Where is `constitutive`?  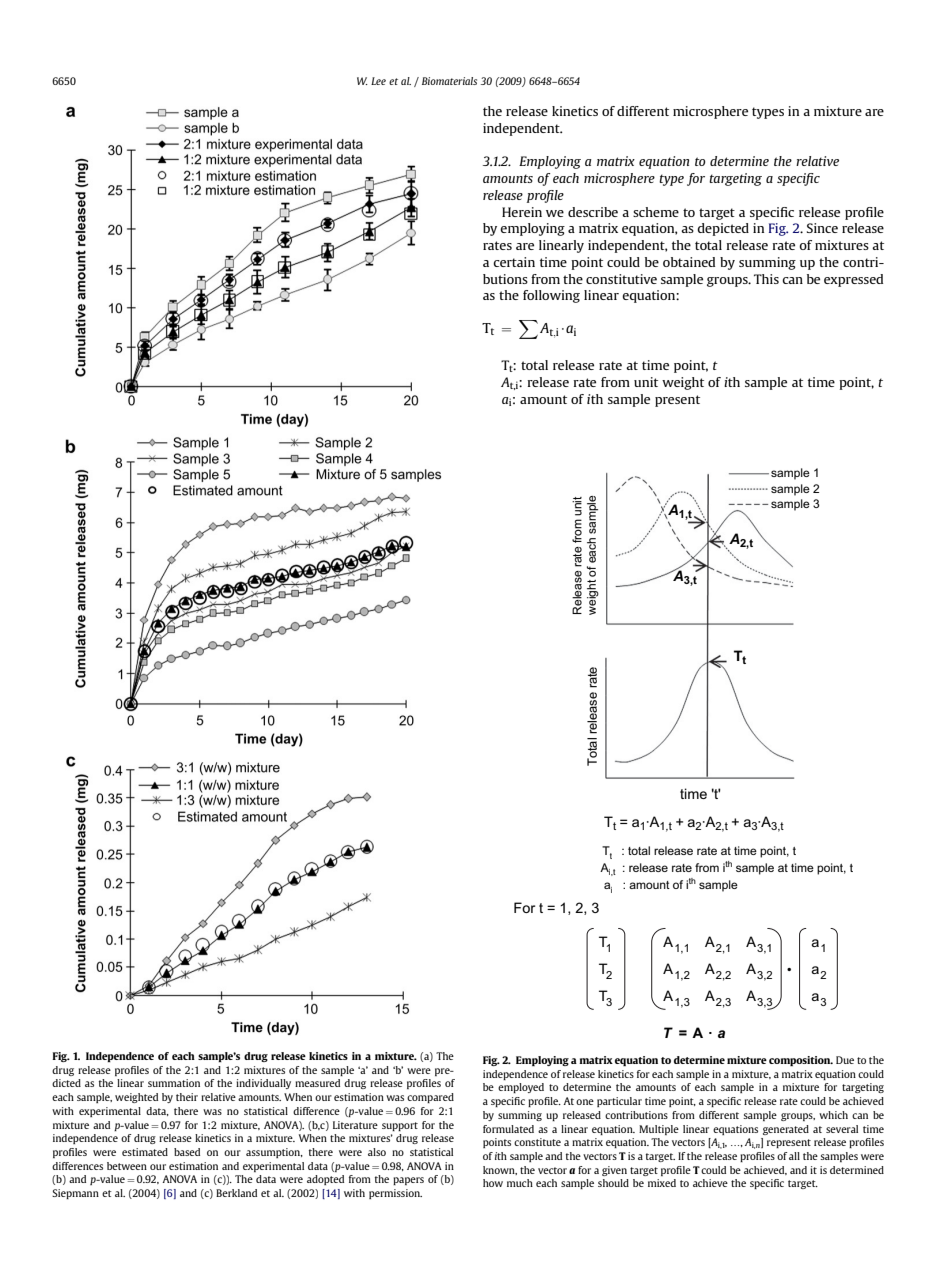 constitutive is located at coordinates (621, 279).
